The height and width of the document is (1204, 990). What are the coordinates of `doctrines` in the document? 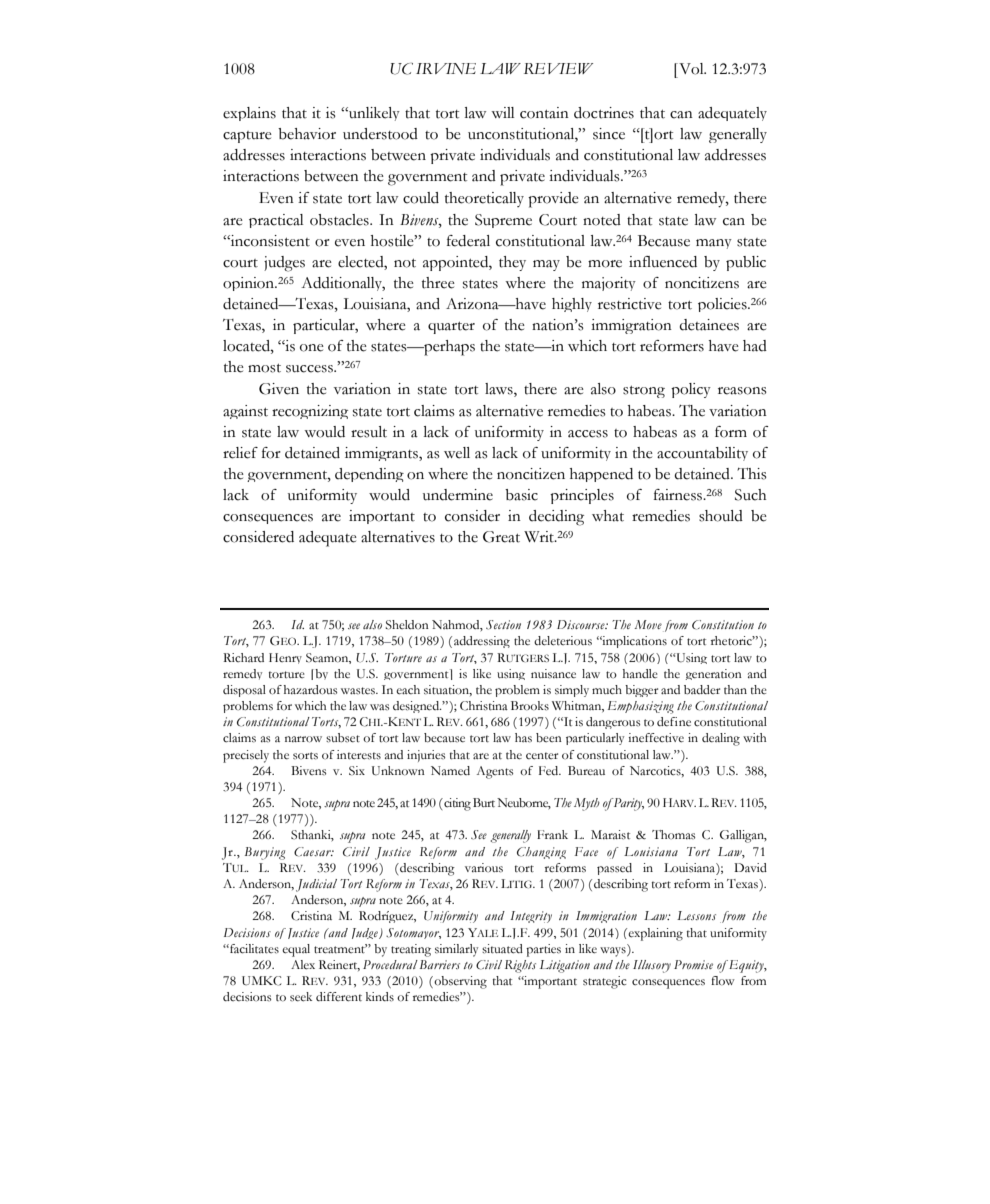 It's located at (604, 113).
